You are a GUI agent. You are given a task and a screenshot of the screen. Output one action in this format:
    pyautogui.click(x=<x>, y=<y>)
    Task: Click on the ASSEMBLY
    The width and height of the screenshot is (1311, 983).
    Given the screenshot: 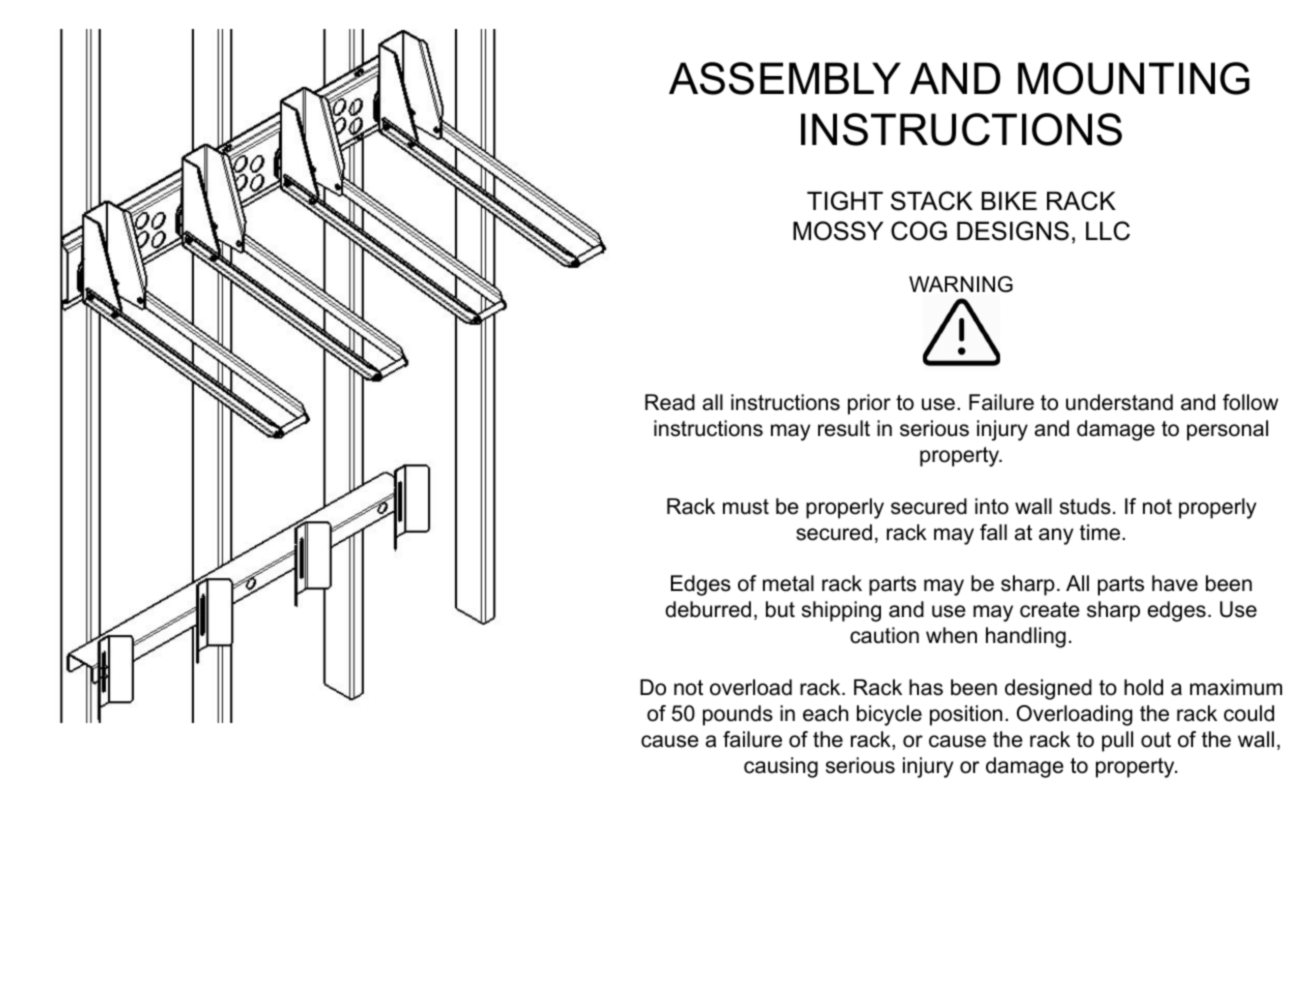 What is the action you would take?
    pyautogui.click(x=785, y=78)
